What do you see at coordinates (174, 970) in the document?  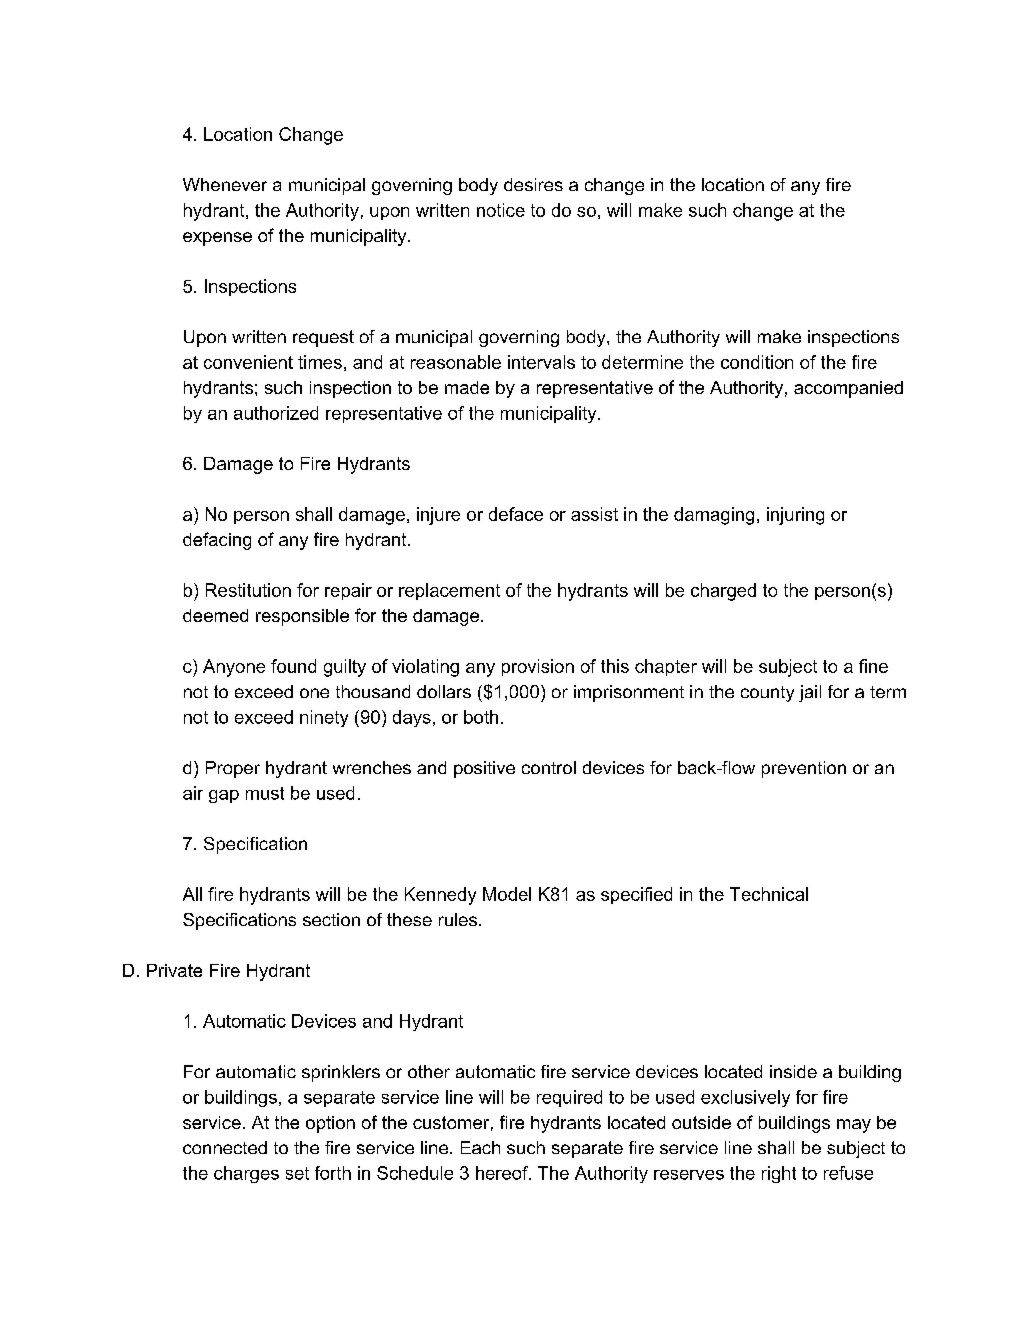 I see `Private` at bounding box center [174, 970].
